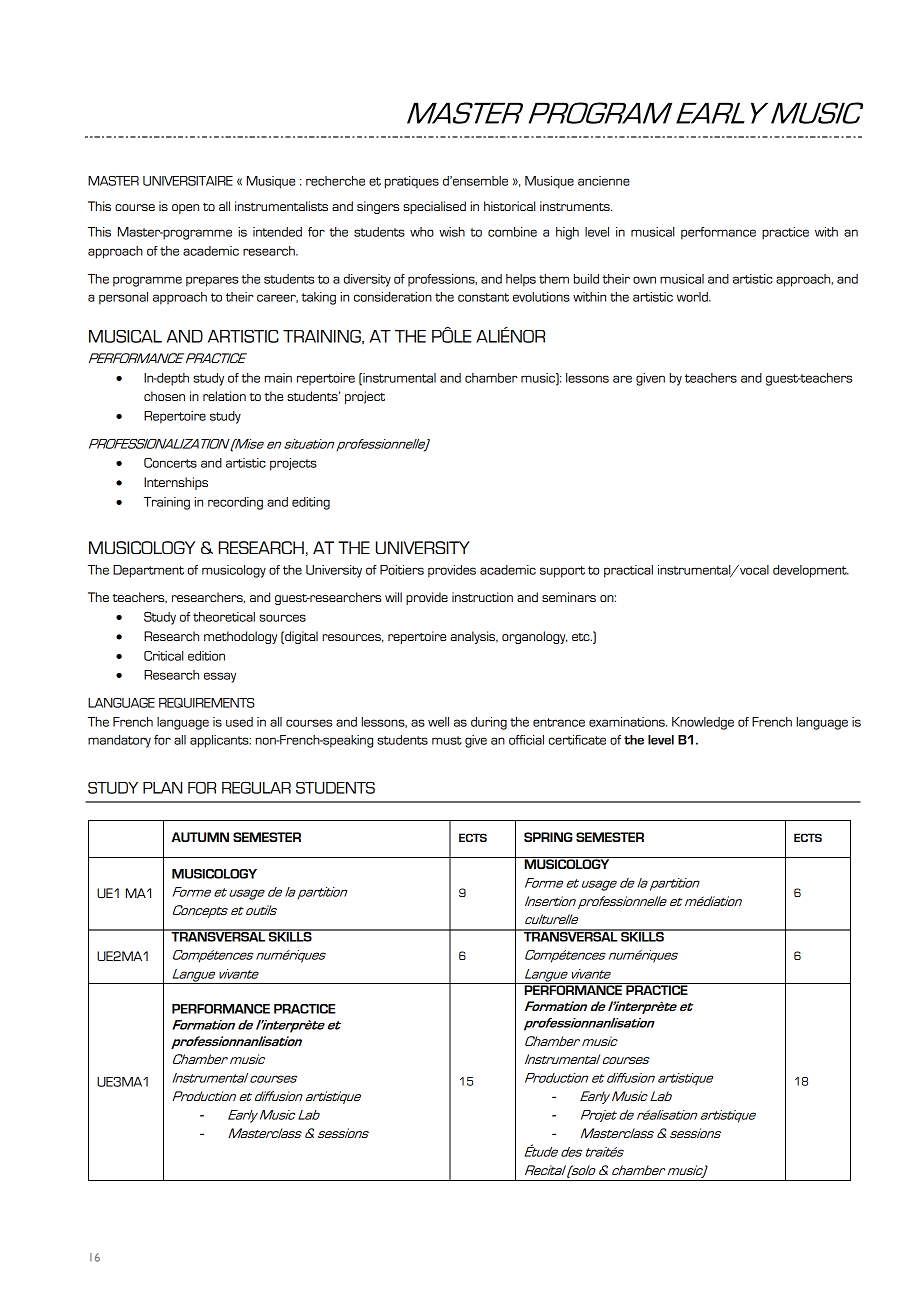 This screenshot has width=924, height=1308. Describe the element at coordinates (235, 503) in the screenshot. I see `recording` at that location.
